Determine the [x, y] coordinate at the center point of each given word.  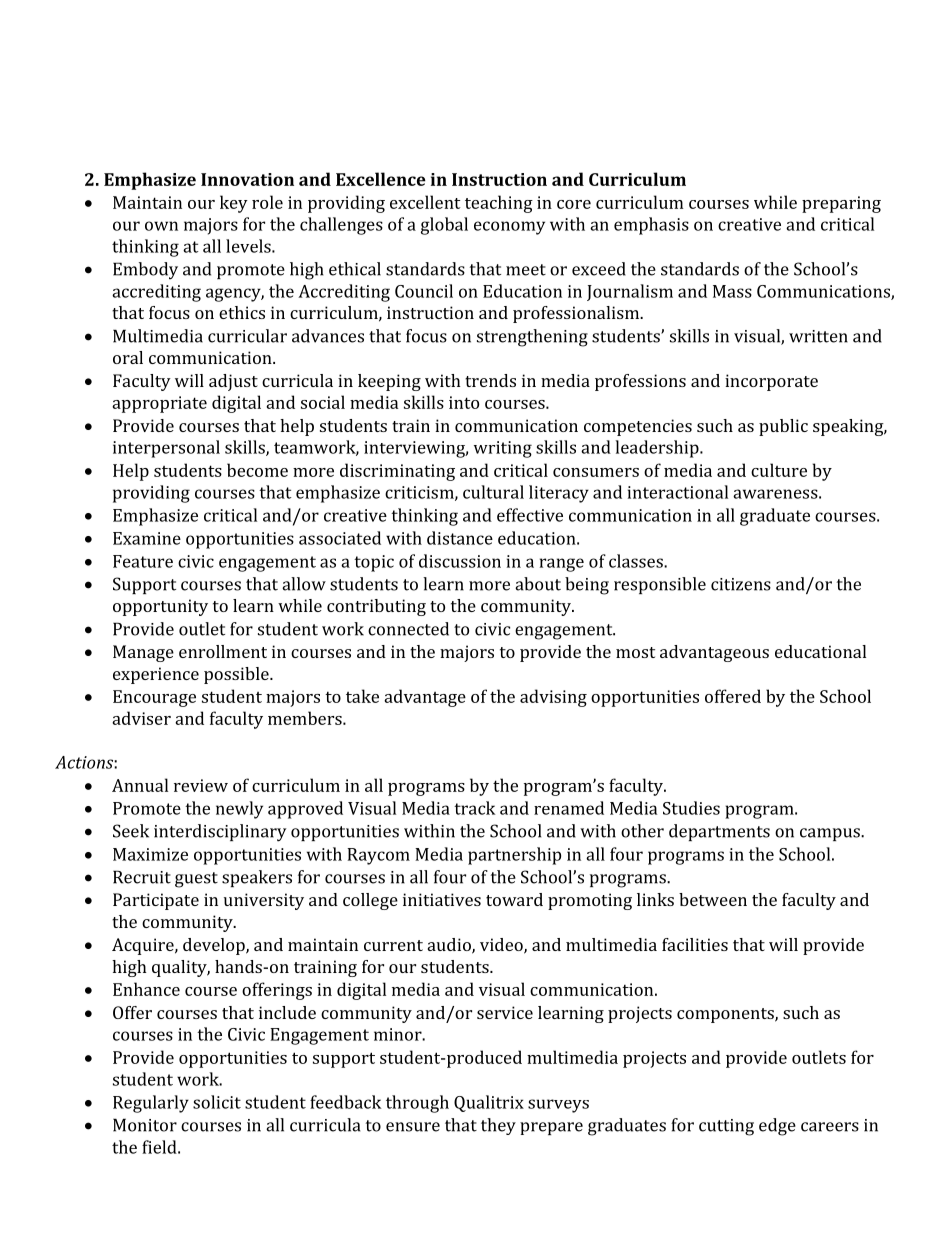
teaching [499, 204]
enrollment [223, 651]
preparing [841, 204]
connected [408, 629]
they [498, 1126]
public [783, 427]
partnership [514, 856]
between [713, 899]
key [234, 204]
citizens [741, 584]
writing [503, 449]
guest [196, 880]
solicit [217, 1102]
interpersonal [166, 449]
